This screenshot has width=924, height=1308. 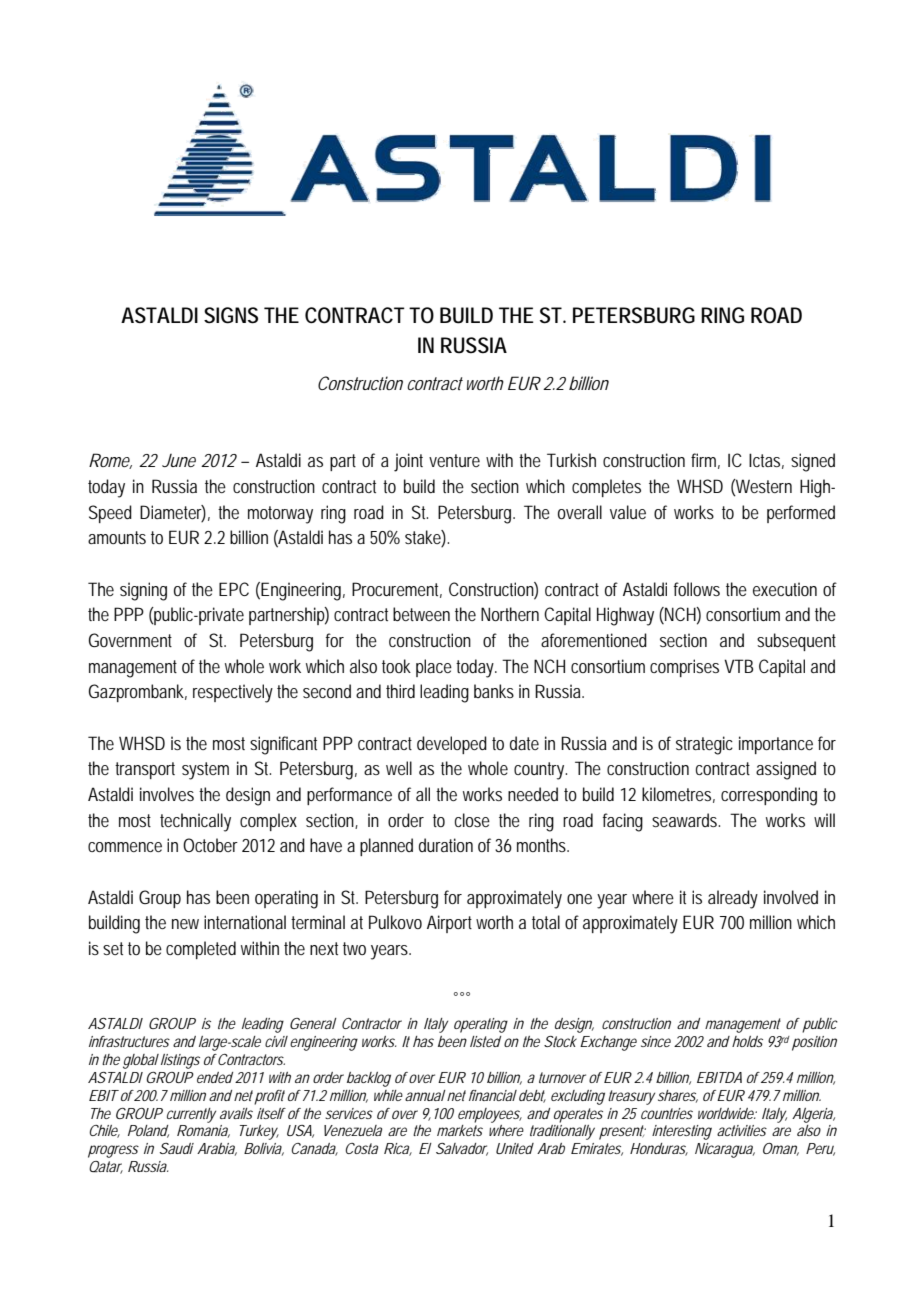 What do you see at coordinates (462, 1149) in the screenshot?
I see `Salvador` at bounding box center [462, 1149].
